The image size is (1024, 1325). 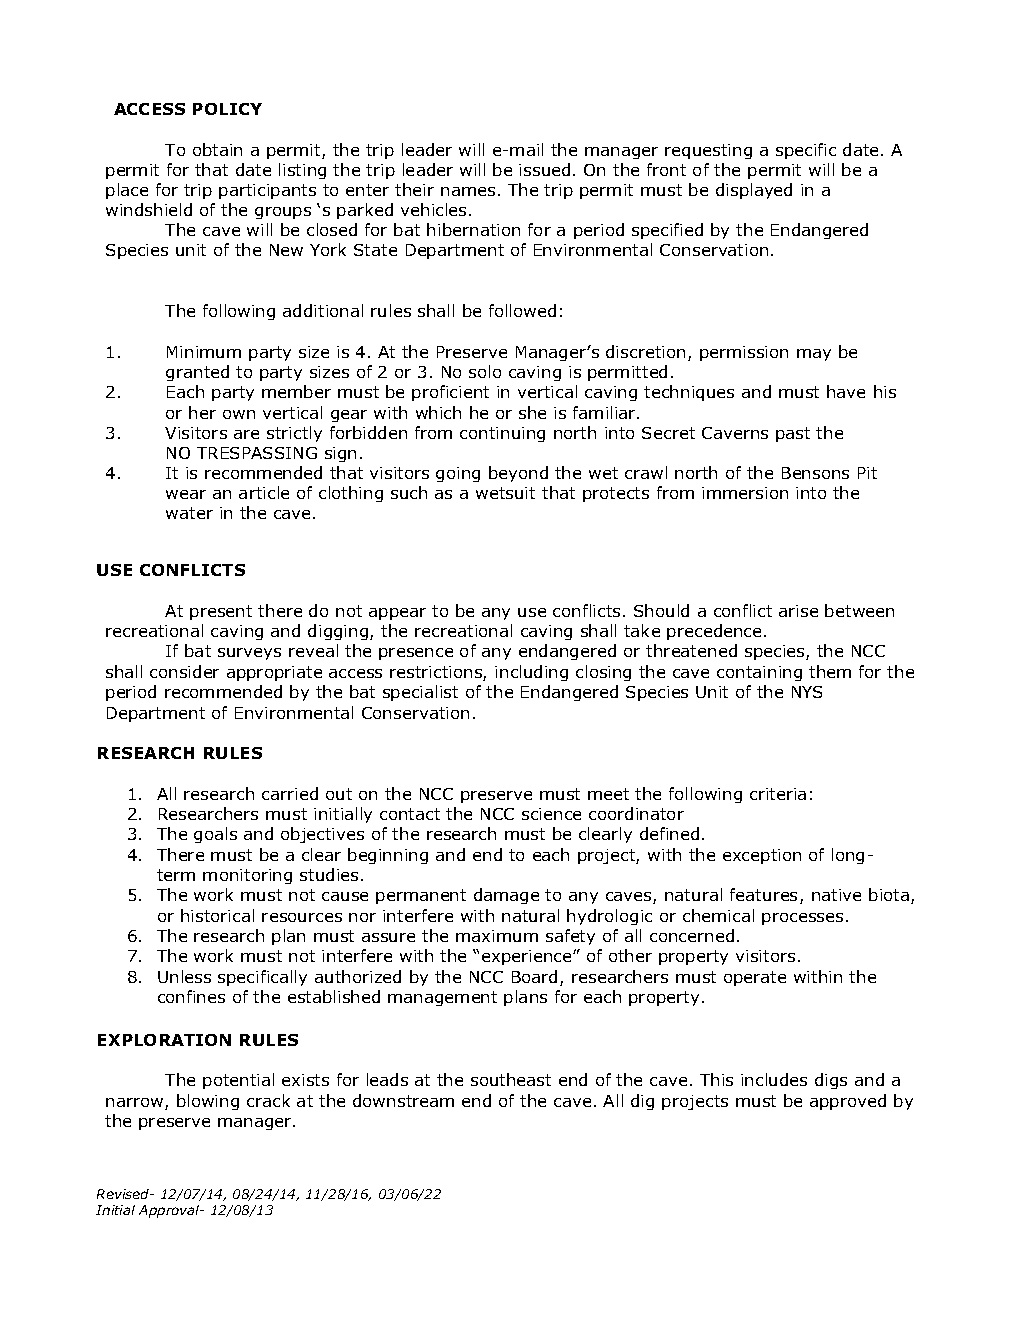 What do you see at coordinates (506, 896) in the document?
I see `damage` at bounding box center [506, 896].
